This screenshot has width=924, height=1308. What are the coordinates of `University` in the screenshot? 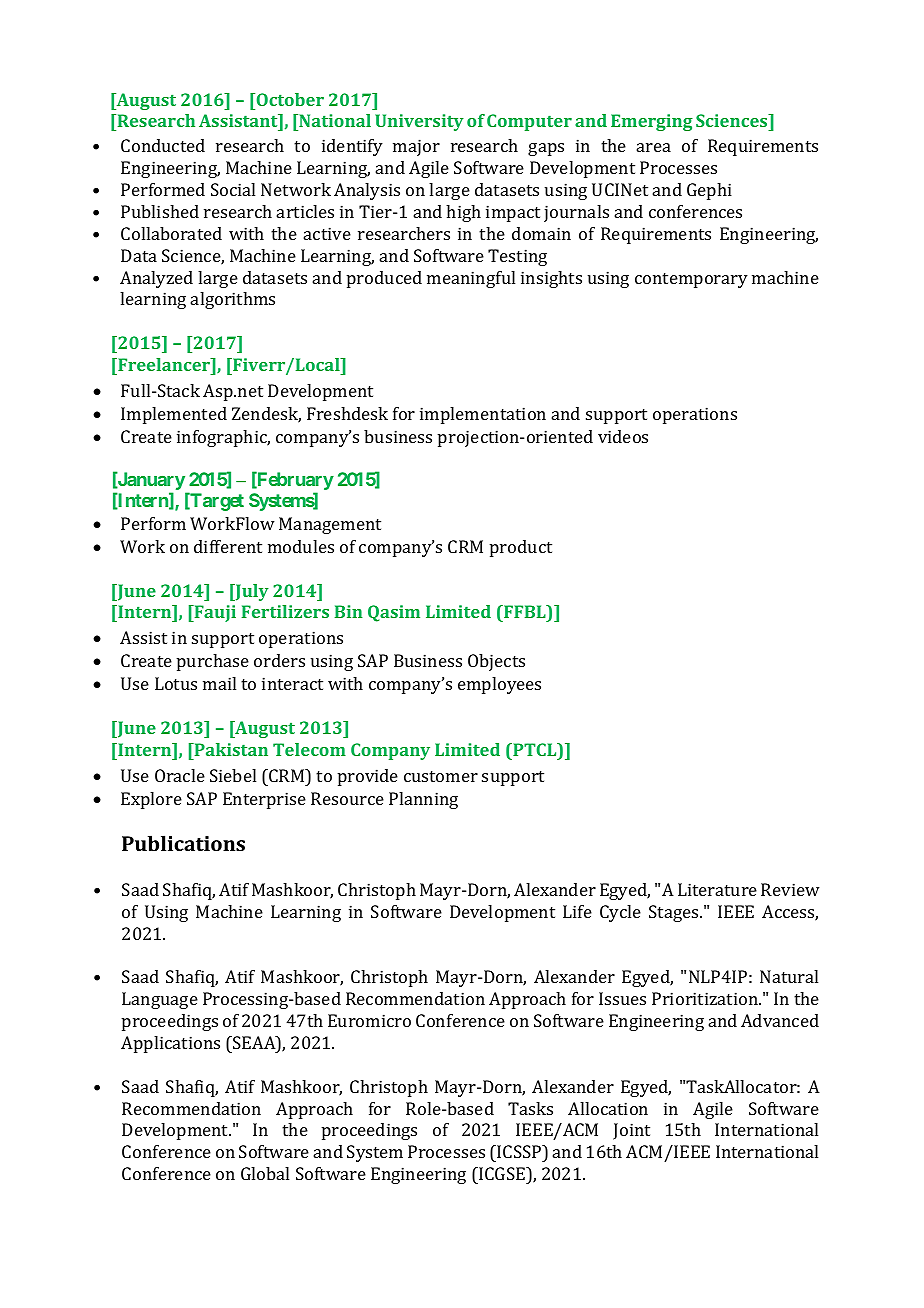 It's located at (419, 122).
